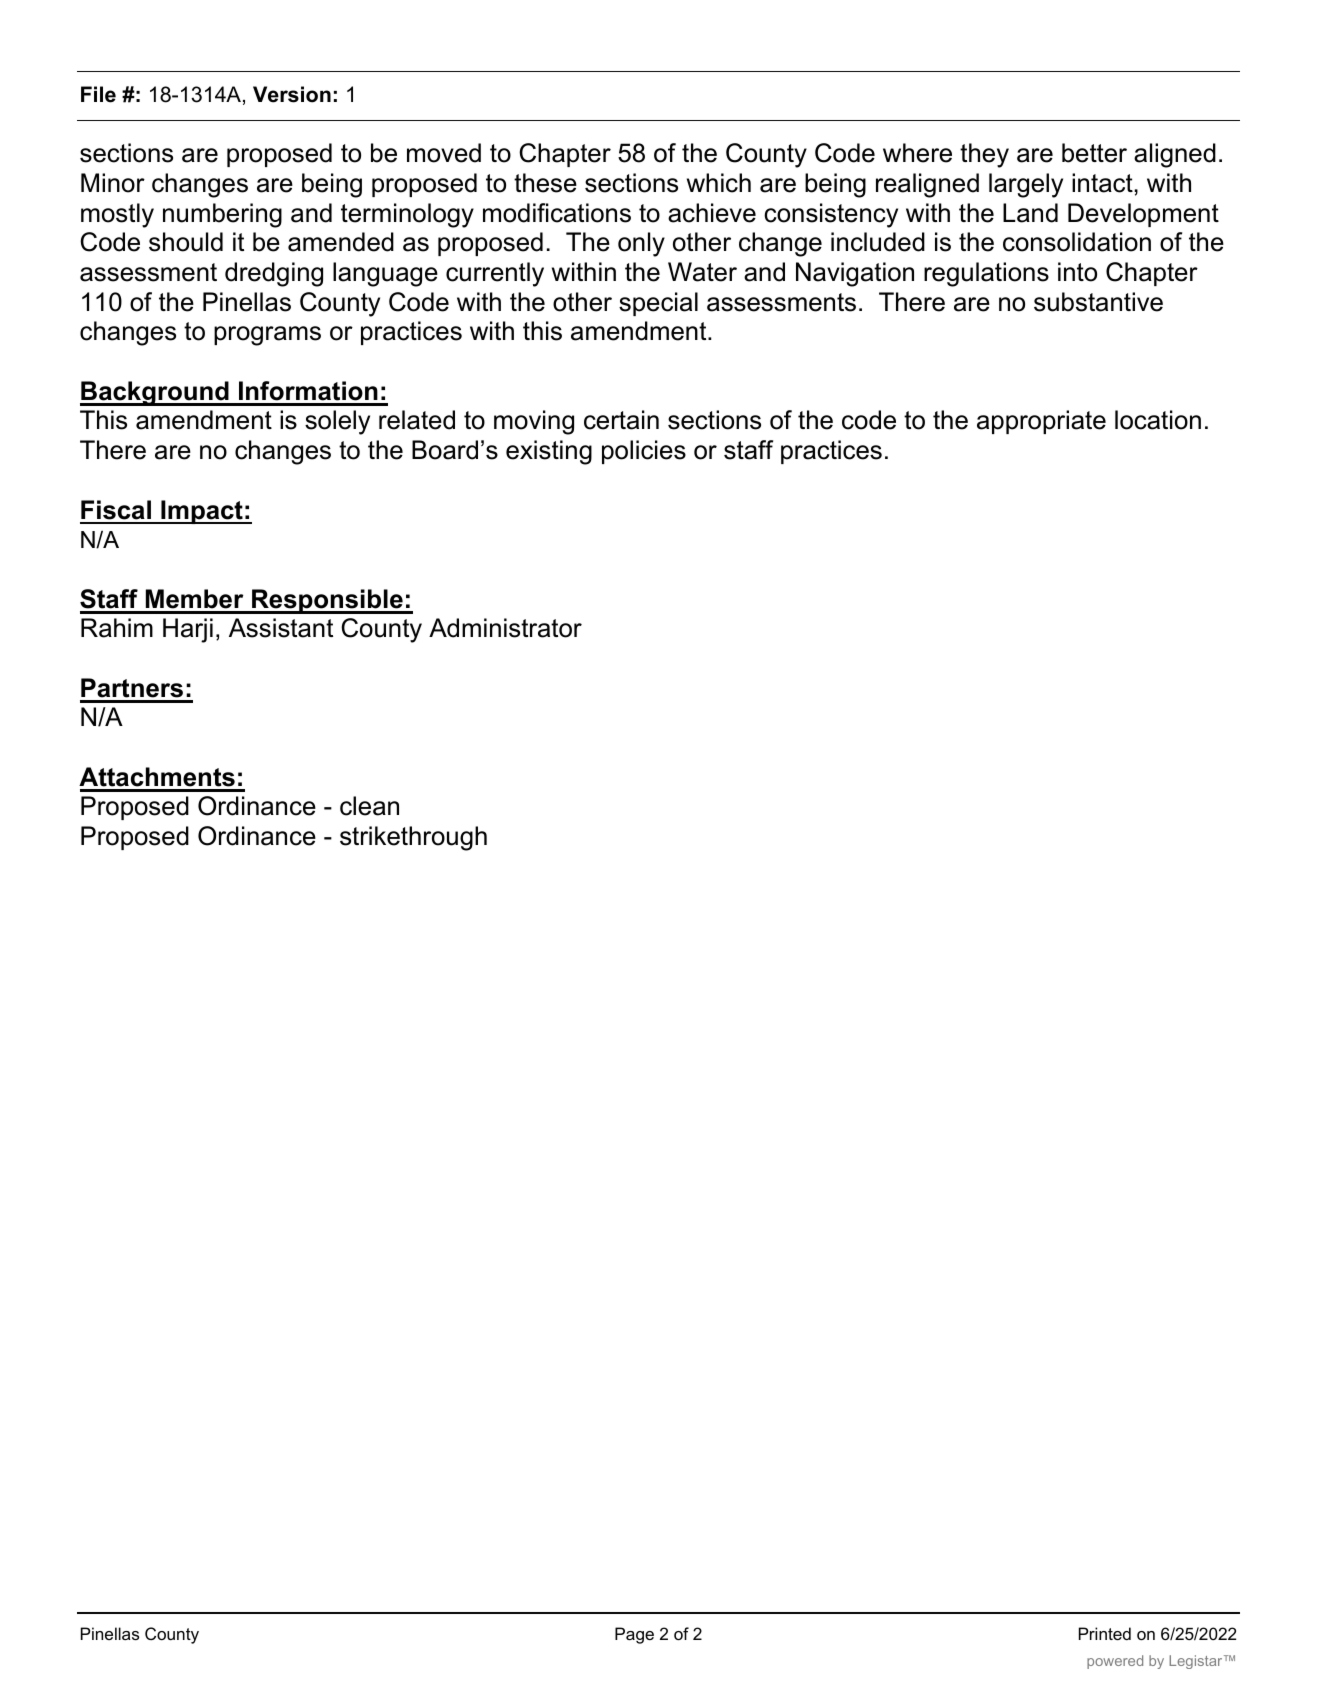 Image resolution: width=1317 pixels, height=1704 pixels. I want to click on Printed, so click(1105, 1633).
